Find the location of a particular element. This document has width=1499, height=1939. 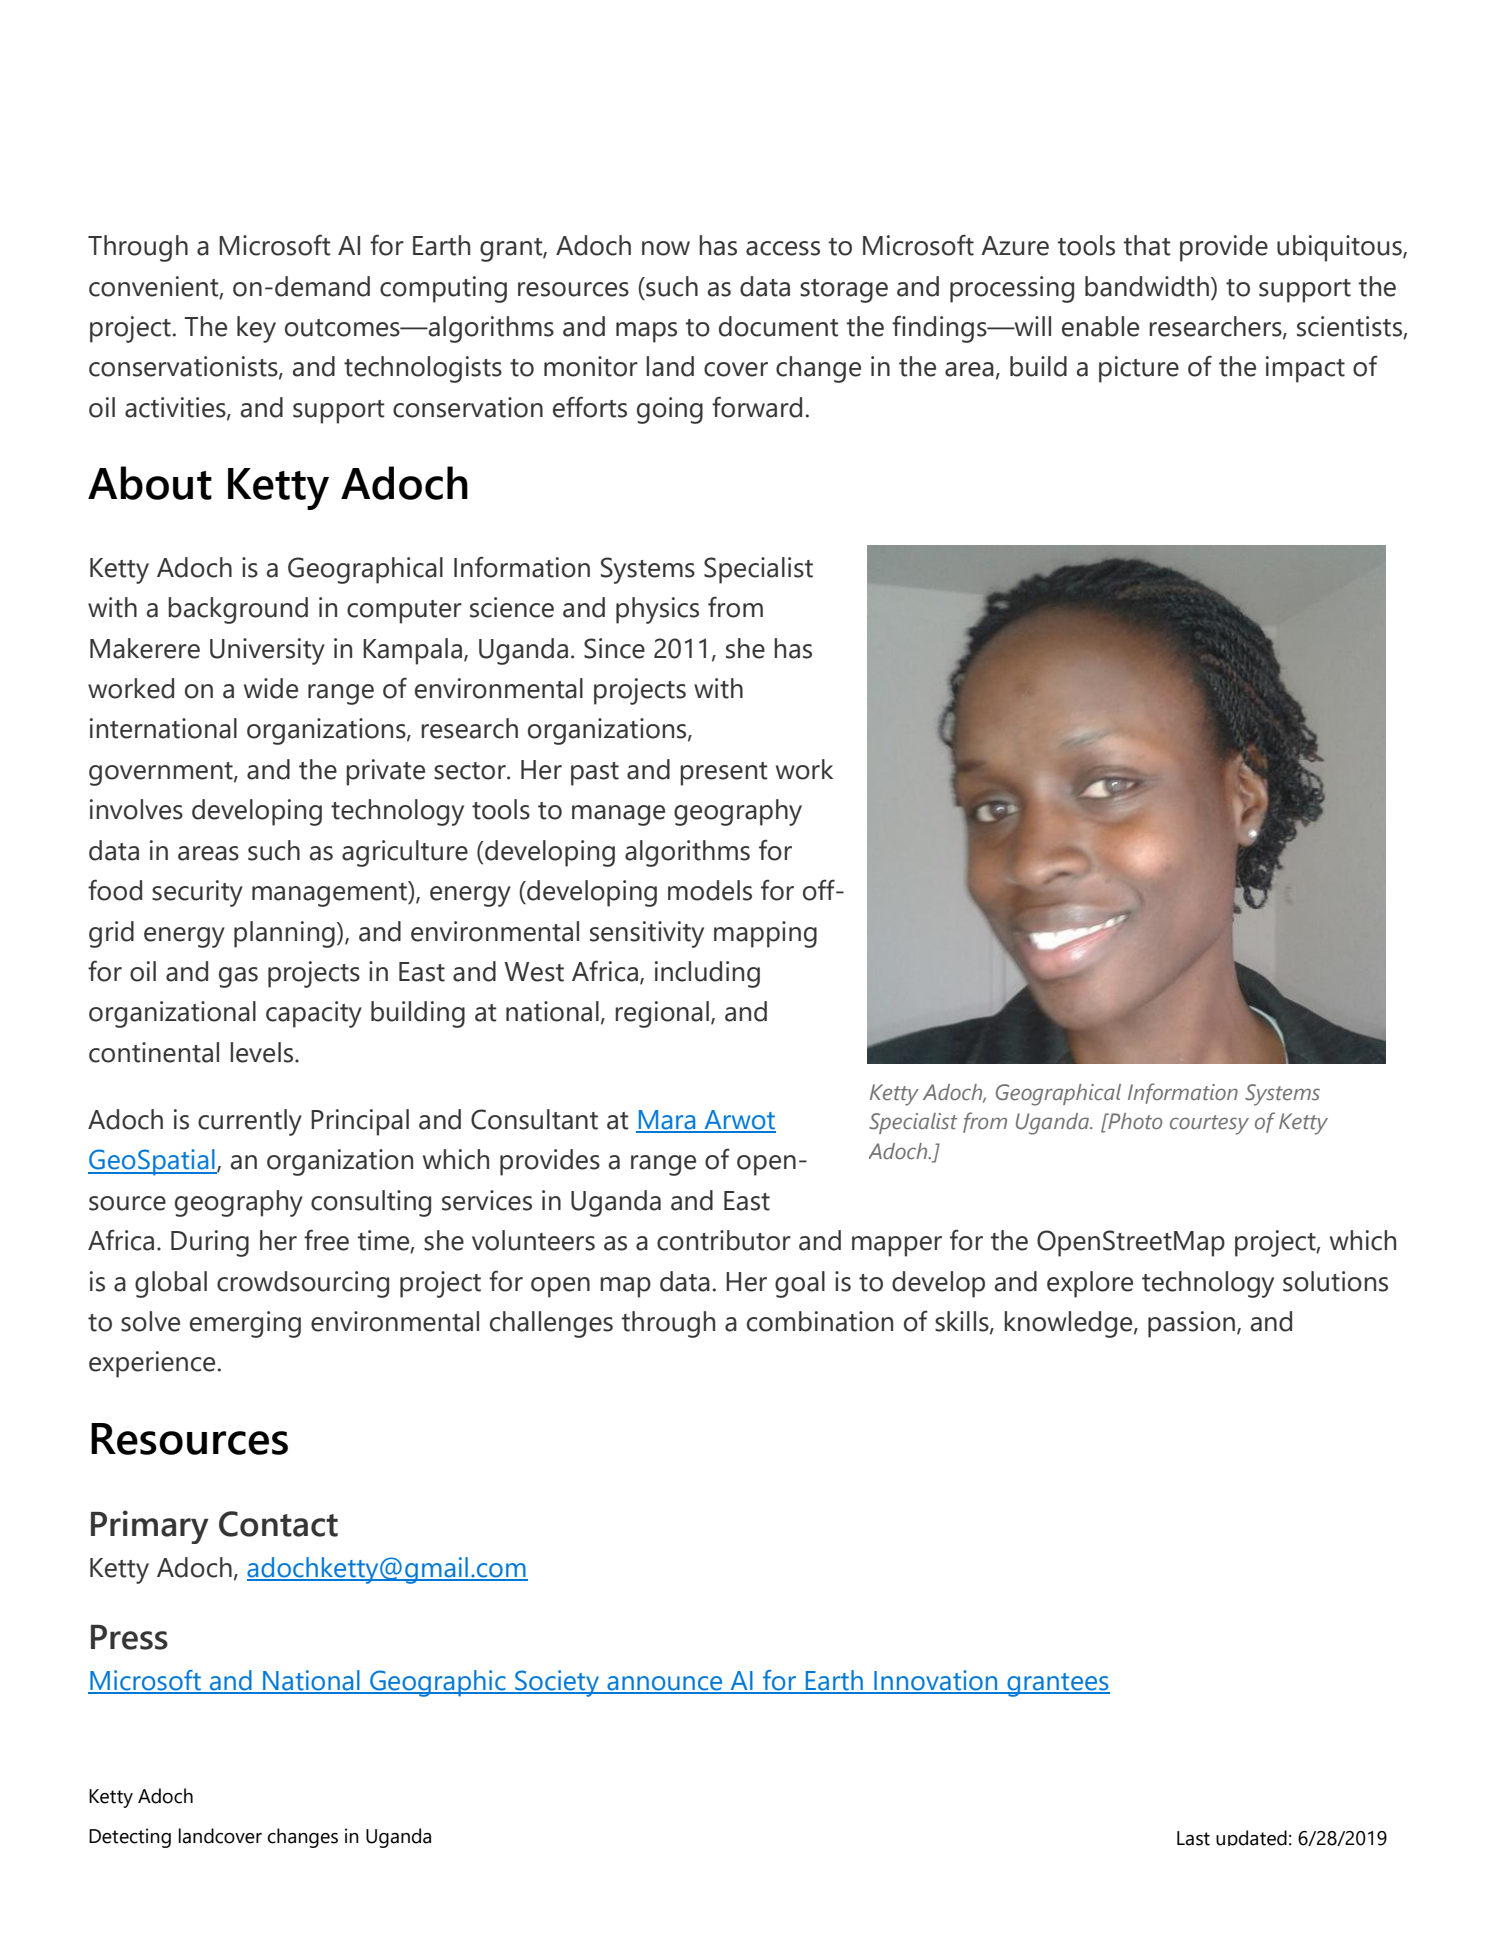

Last is located at coordinates (1193, 1838).
